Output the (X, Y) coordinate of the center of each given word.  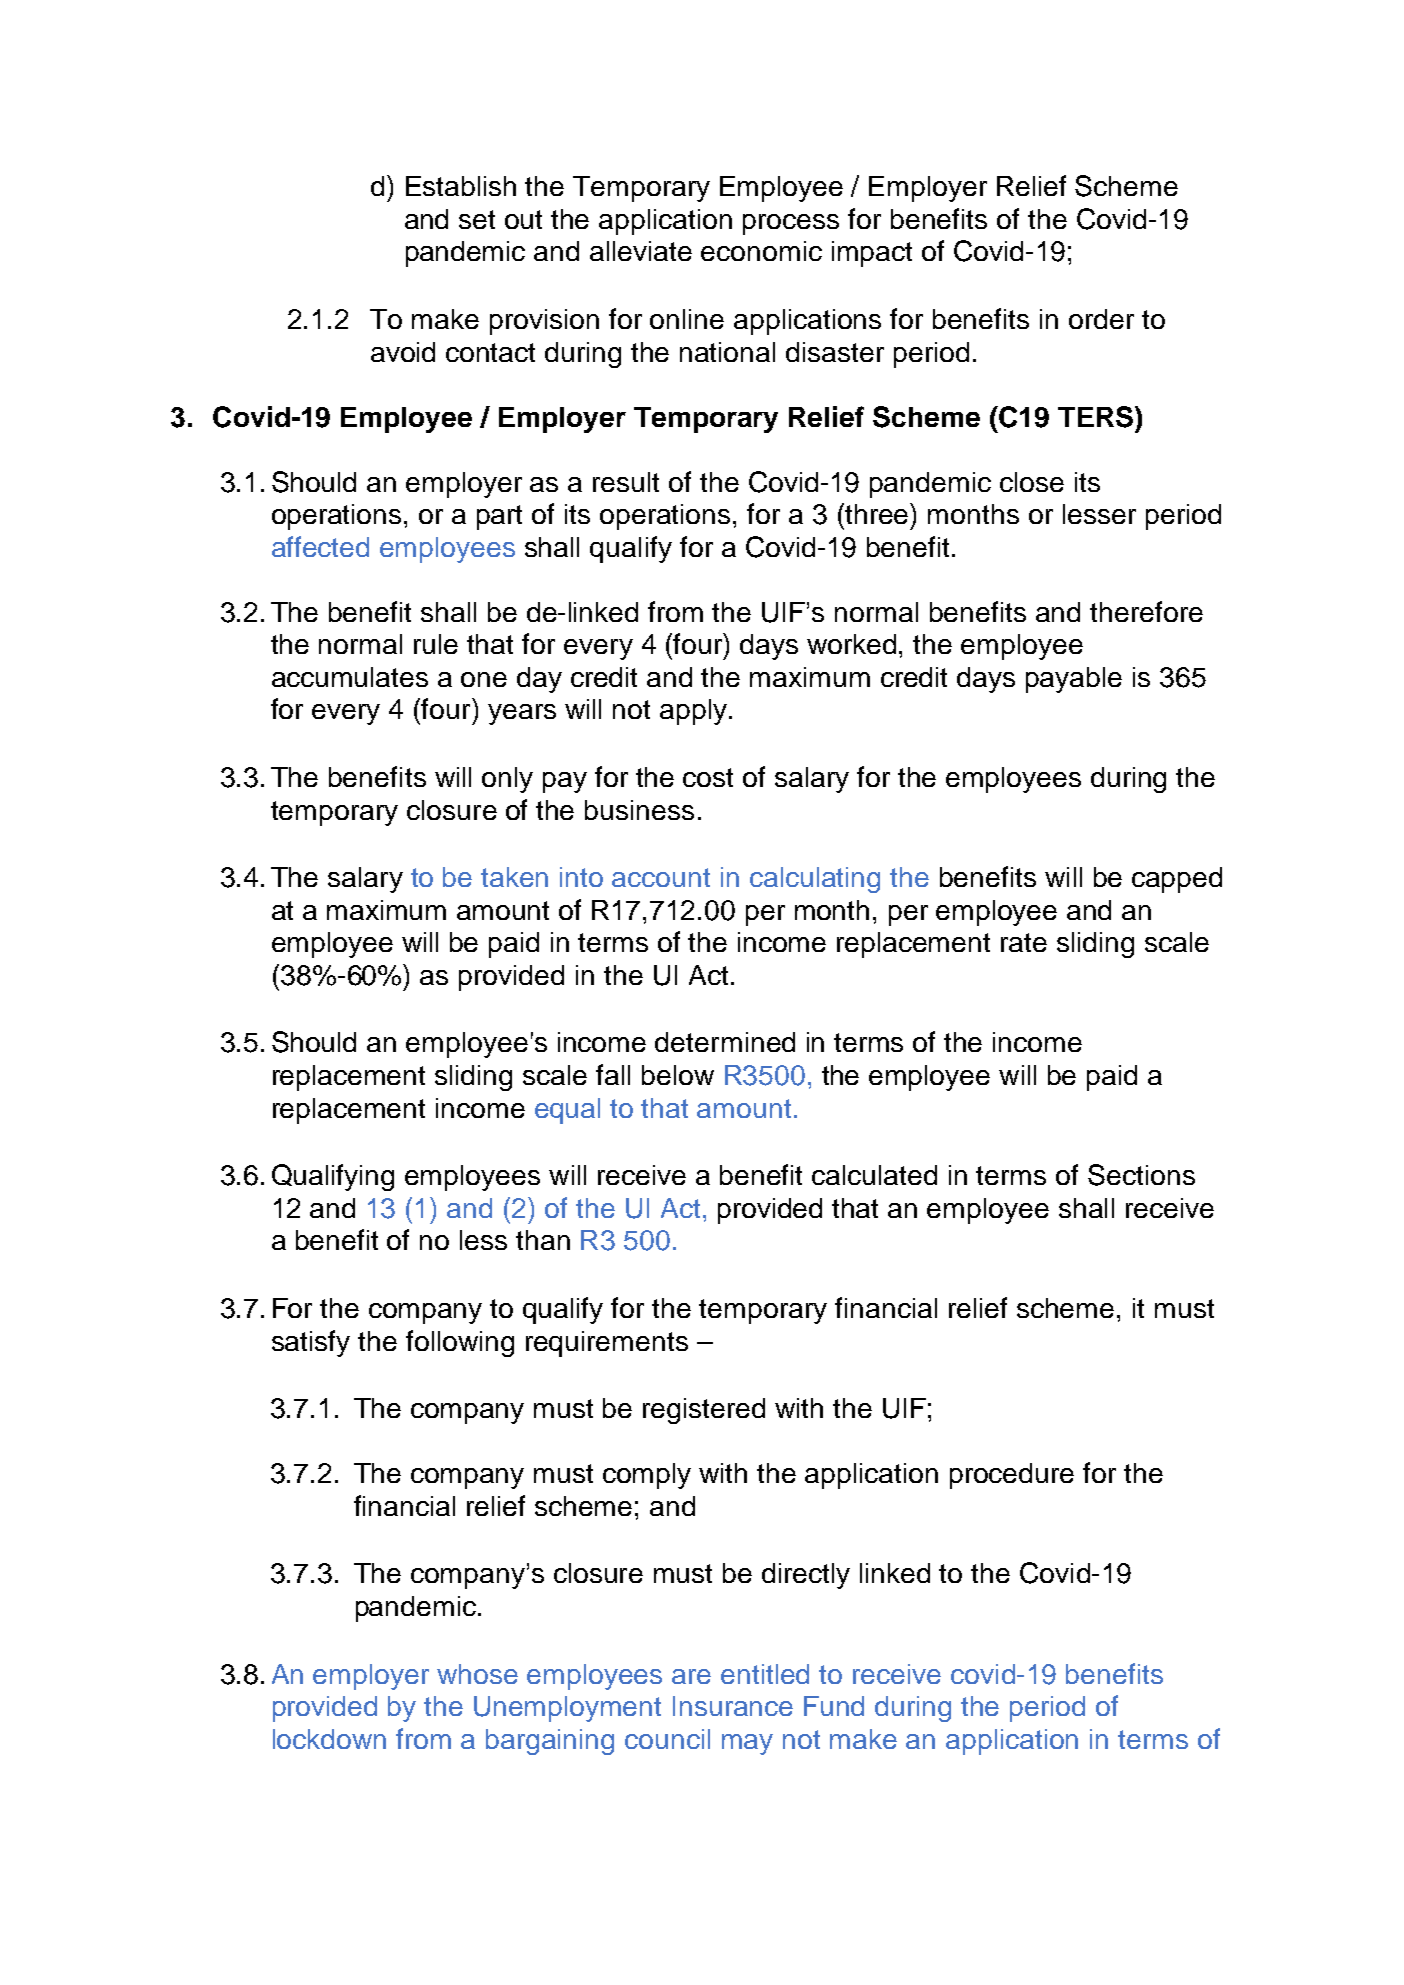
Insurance (733, 1706)
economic (761, 251)
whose (477, 1674)
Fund (834, 1706)
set (477, 219)
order (1101, 319)
